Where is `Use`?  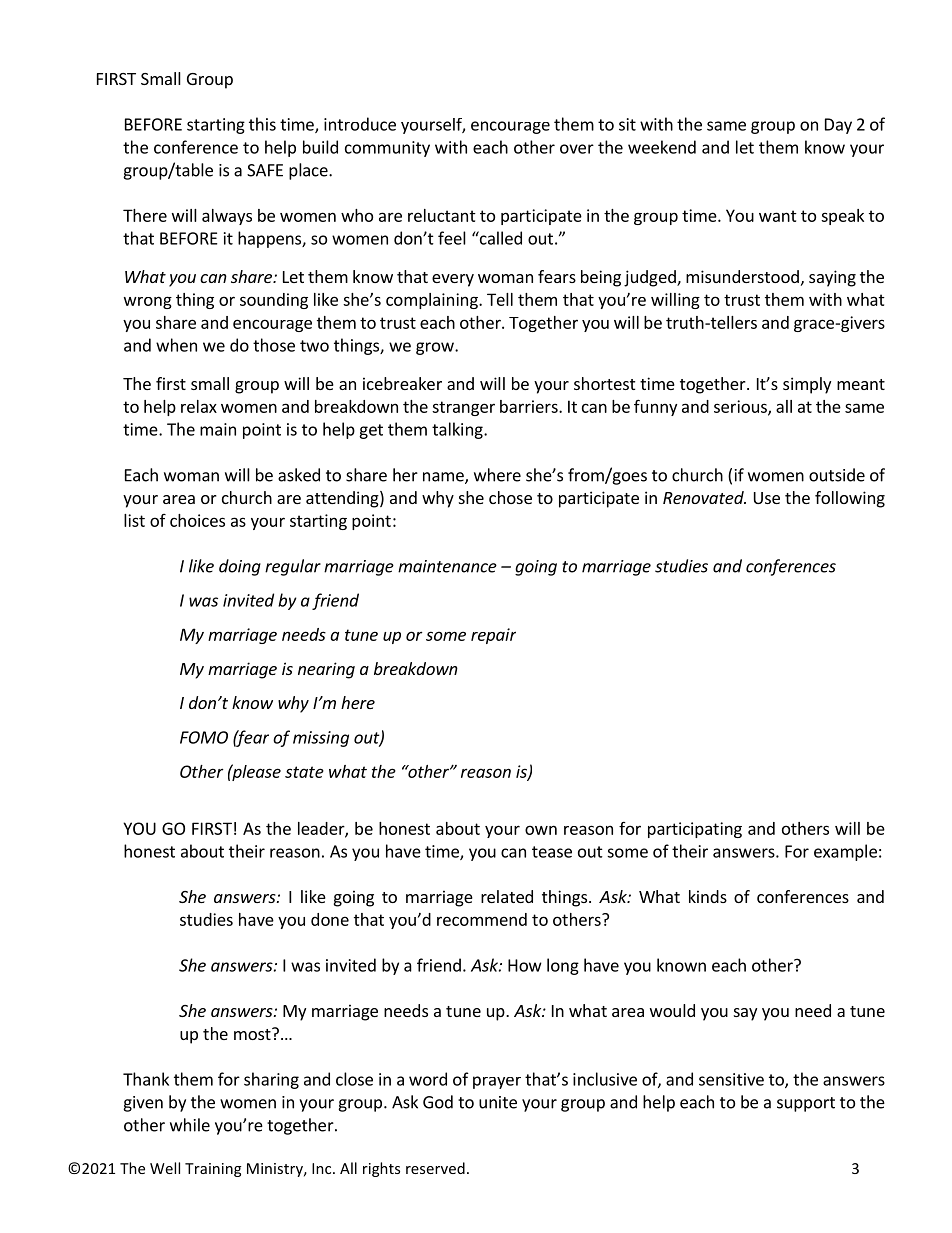 Use is located at coordinates (767, 498).
